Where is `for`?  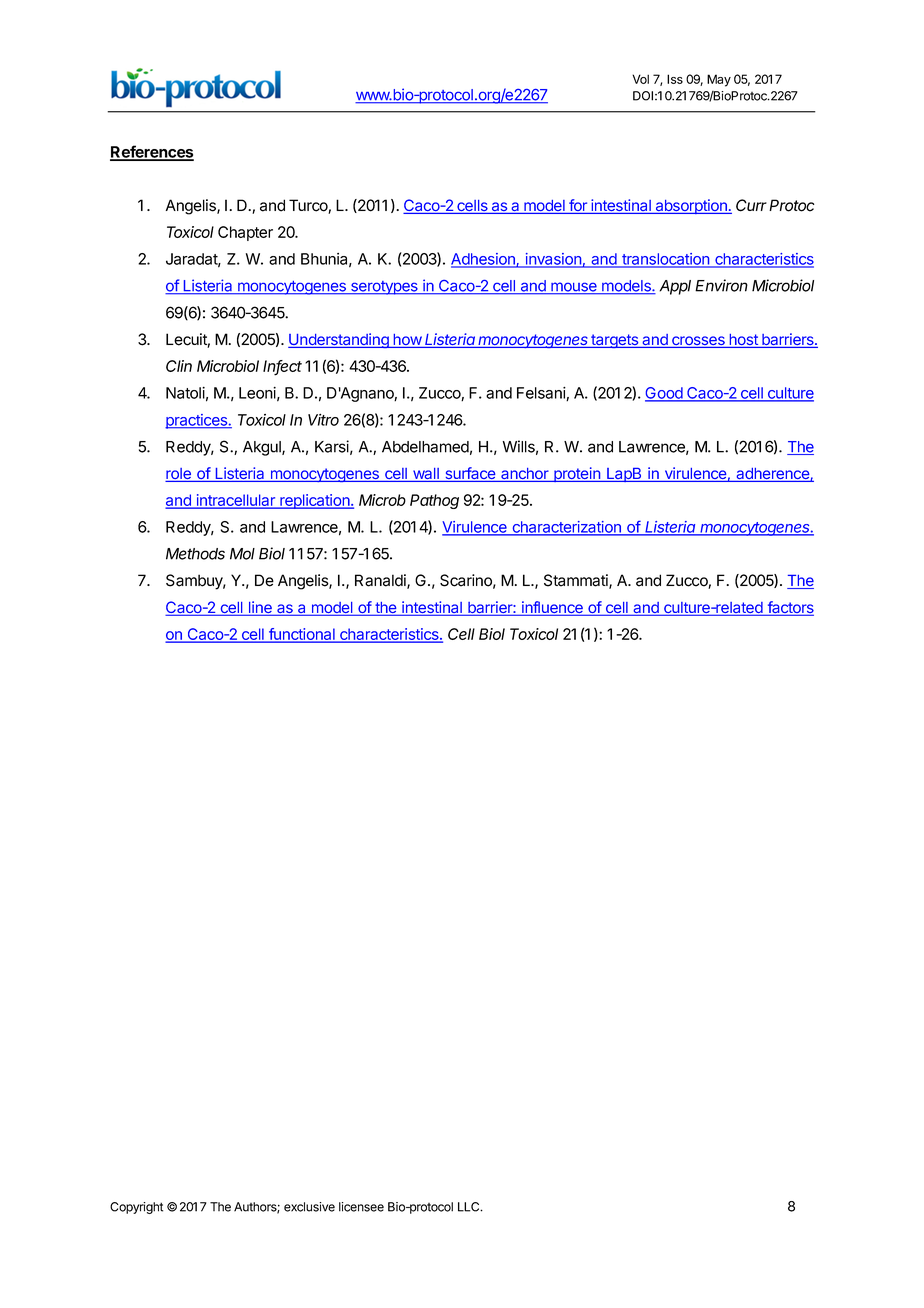 for is located at coordinates (578, 206).
